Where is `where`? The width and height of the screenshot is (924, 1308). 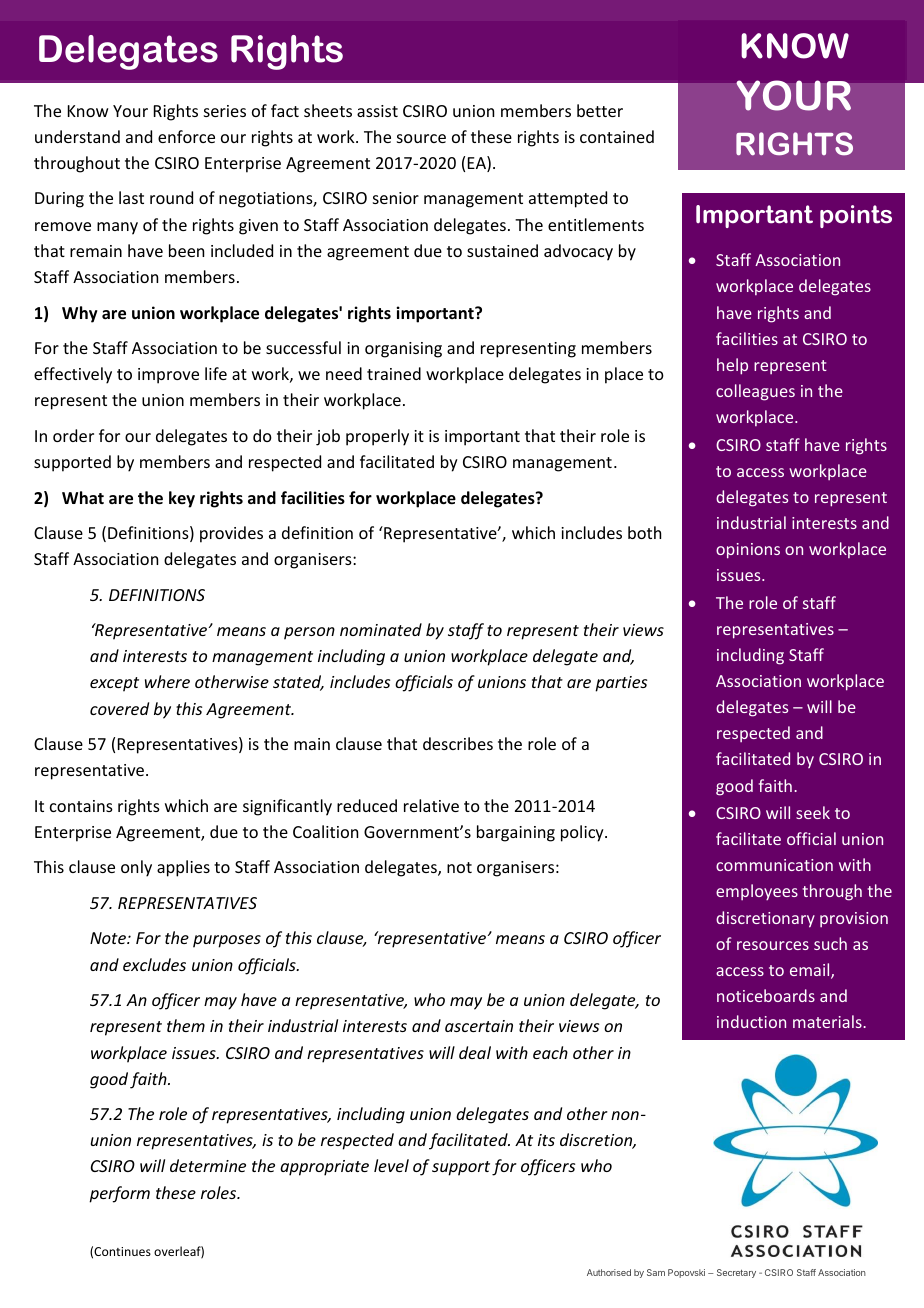 where is located at coordinates (167, 681).
